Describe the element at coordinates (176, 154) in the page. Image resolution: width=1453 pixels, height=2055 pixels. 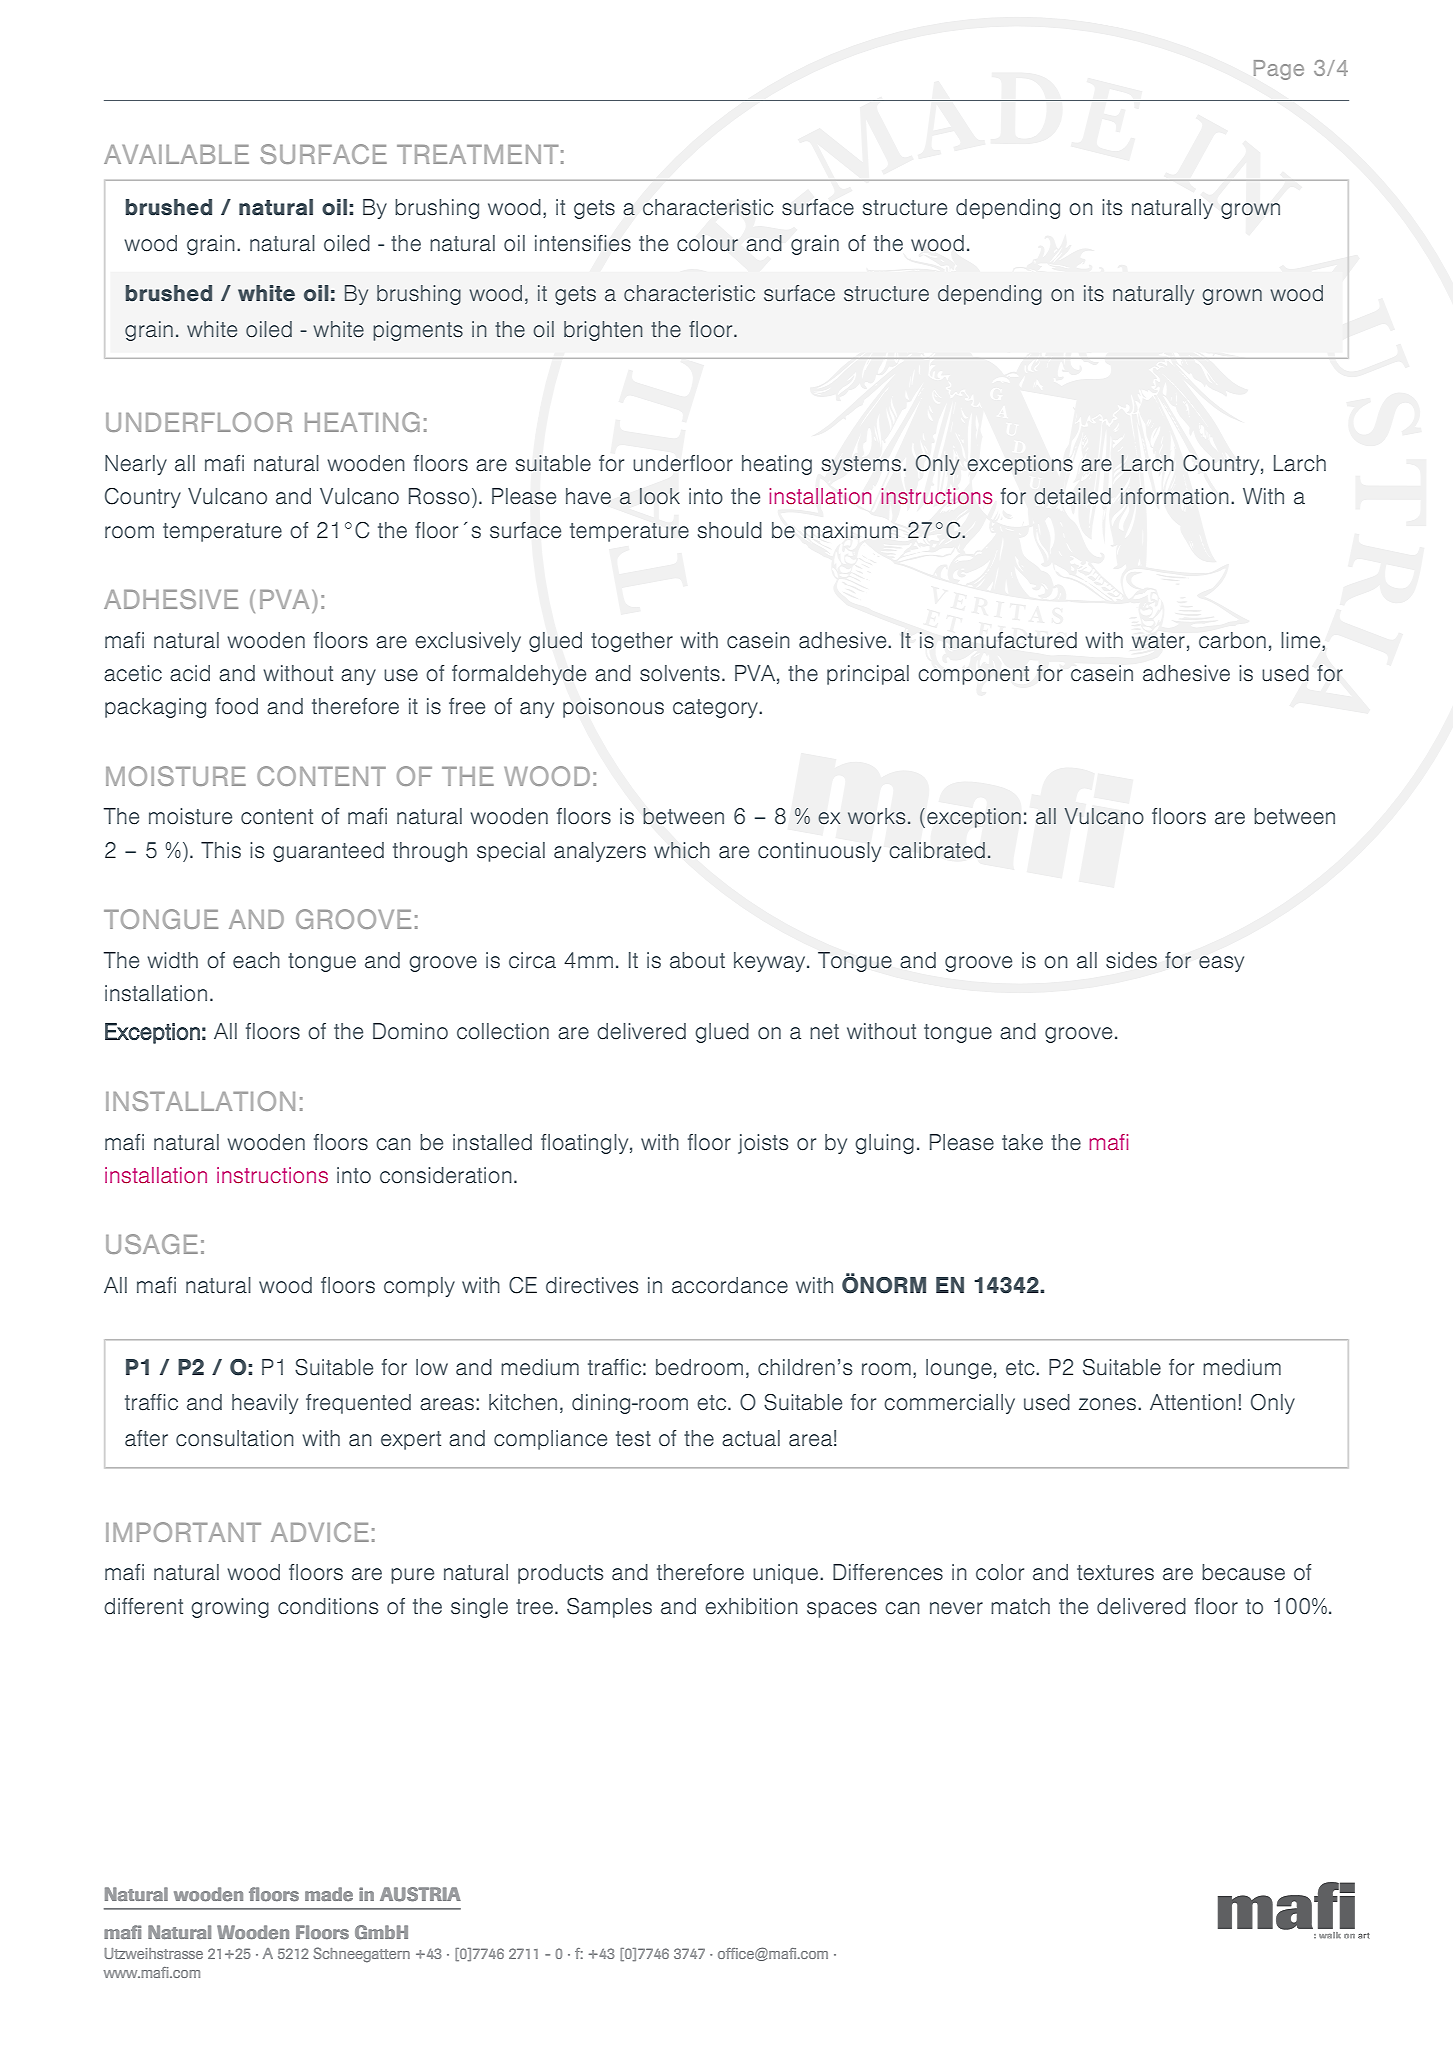
I see `AVAILABLE` at that location.
